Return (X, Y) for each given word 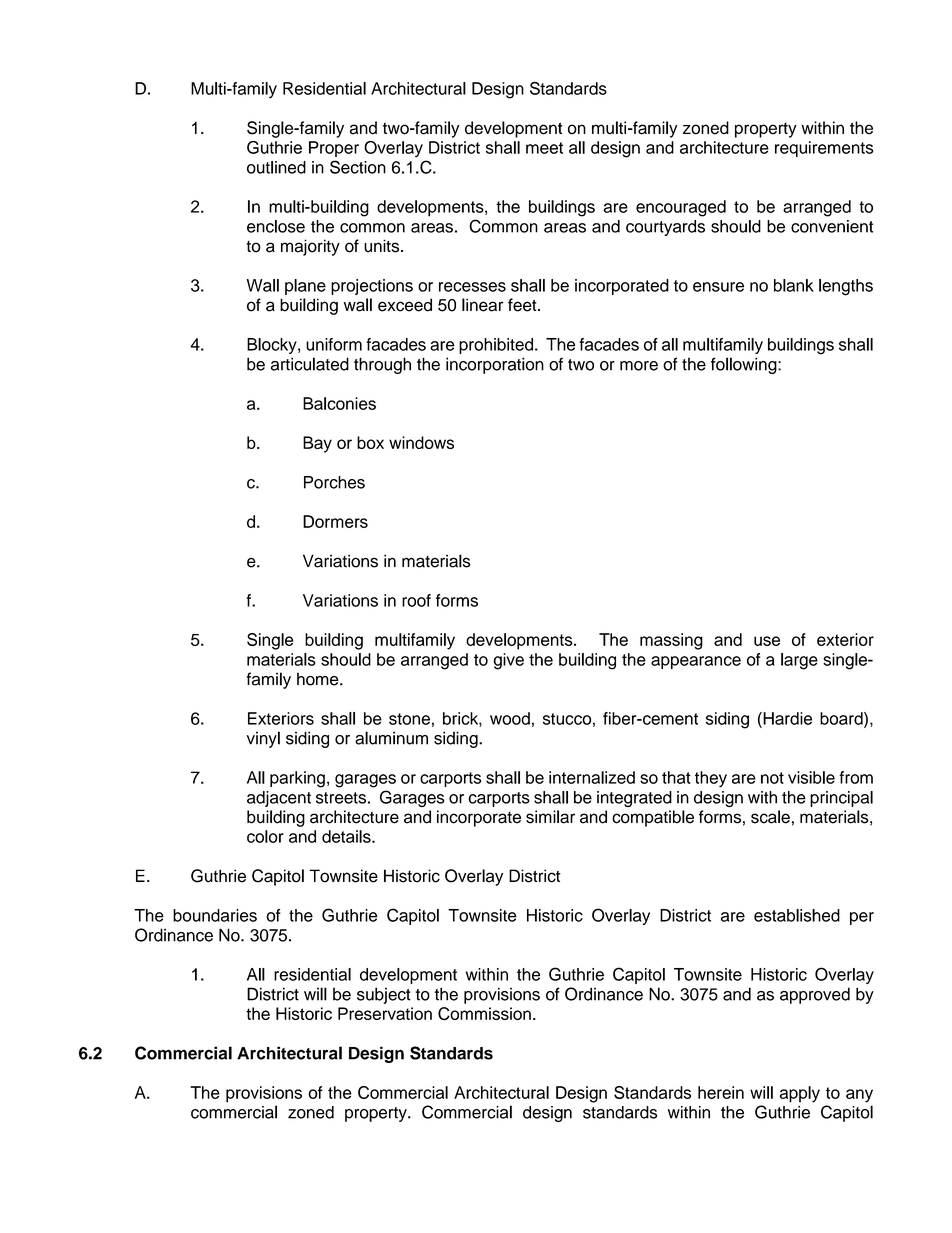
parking (297, 779)
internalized (592, 777)
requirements (824, 149)
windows (421, 442)
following (745, 365)
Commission (484, 1014)
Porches (334, 482)
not (772, 778)
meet (544, 148)
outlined (276, 167)
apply (800, 1094)
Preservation (385, 1013)
